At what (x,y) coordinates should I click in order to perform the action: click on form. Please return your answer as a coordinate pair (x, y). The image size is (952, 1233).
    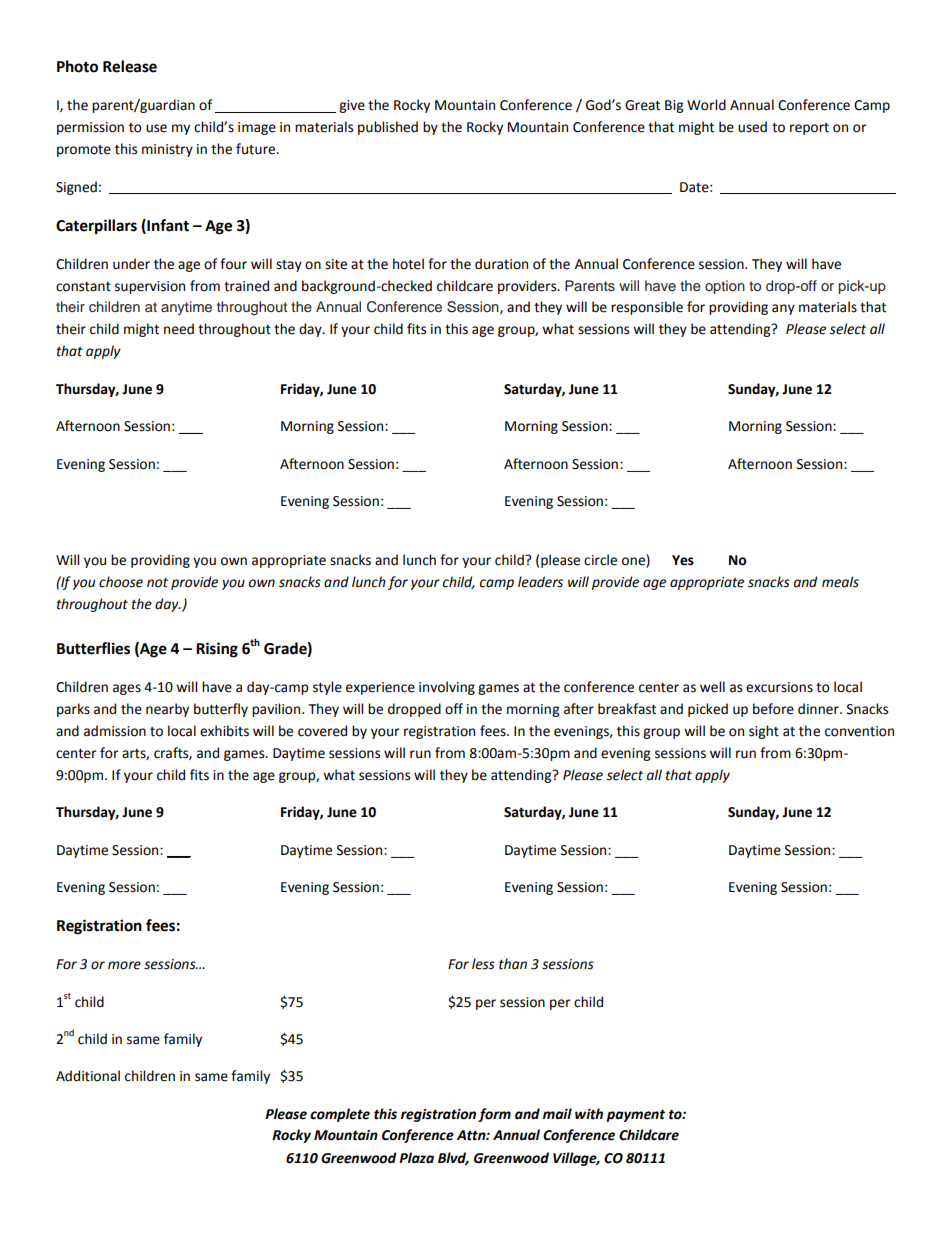
    Looking at the image, I should click on (494, 1115).
